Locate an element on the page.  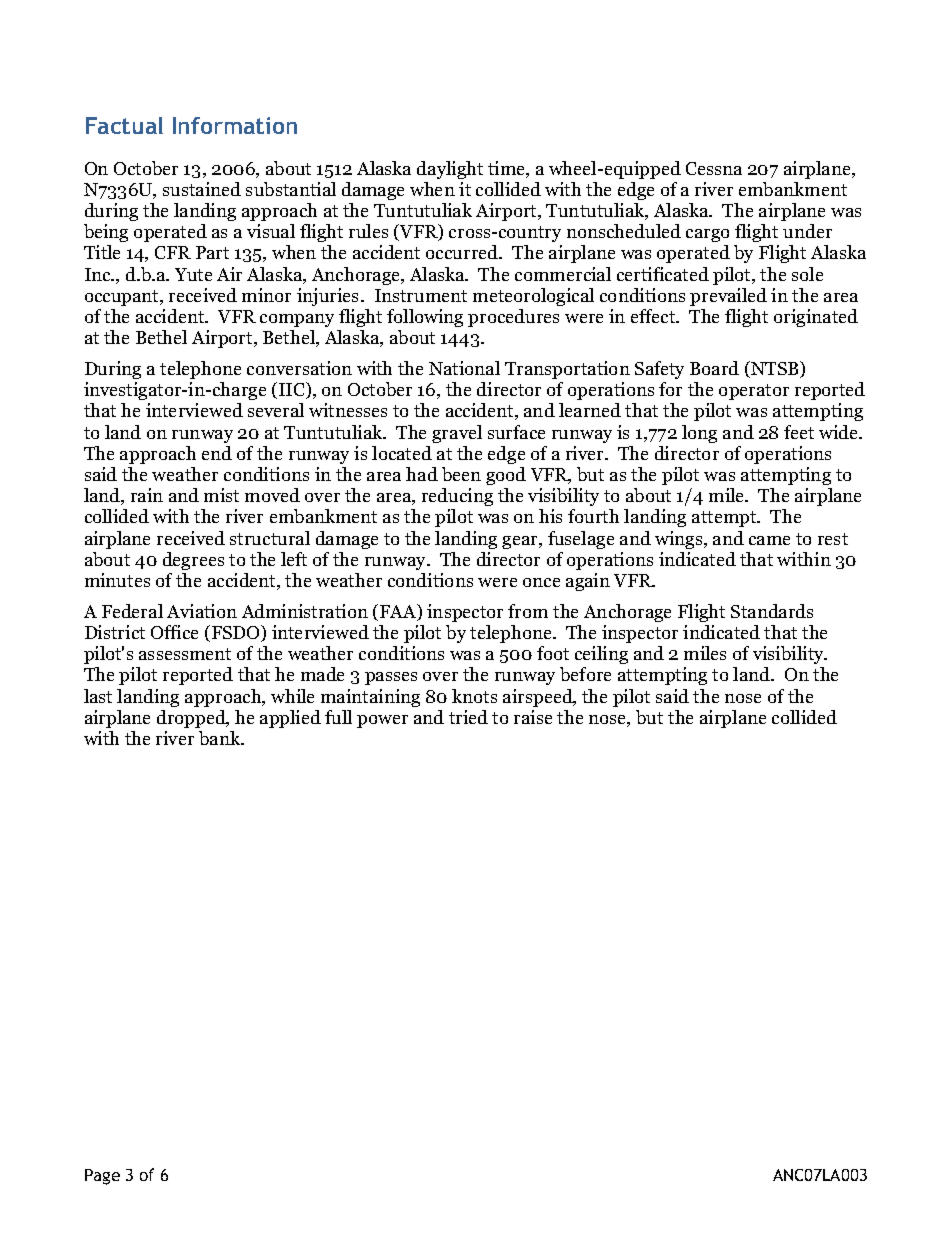
assessment is located at coordinates (185, 654).
